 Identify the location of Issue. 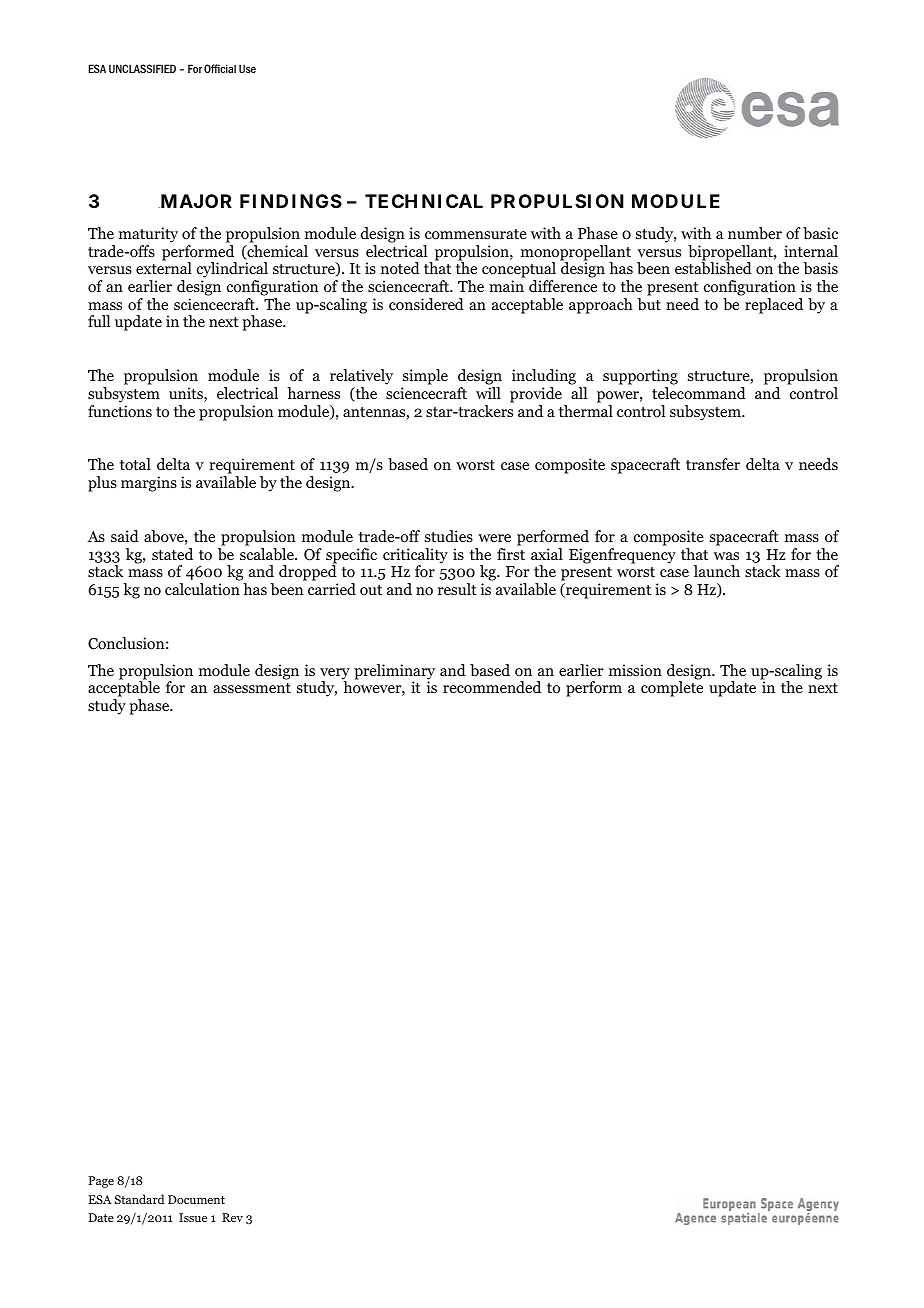
(193, 1217).
